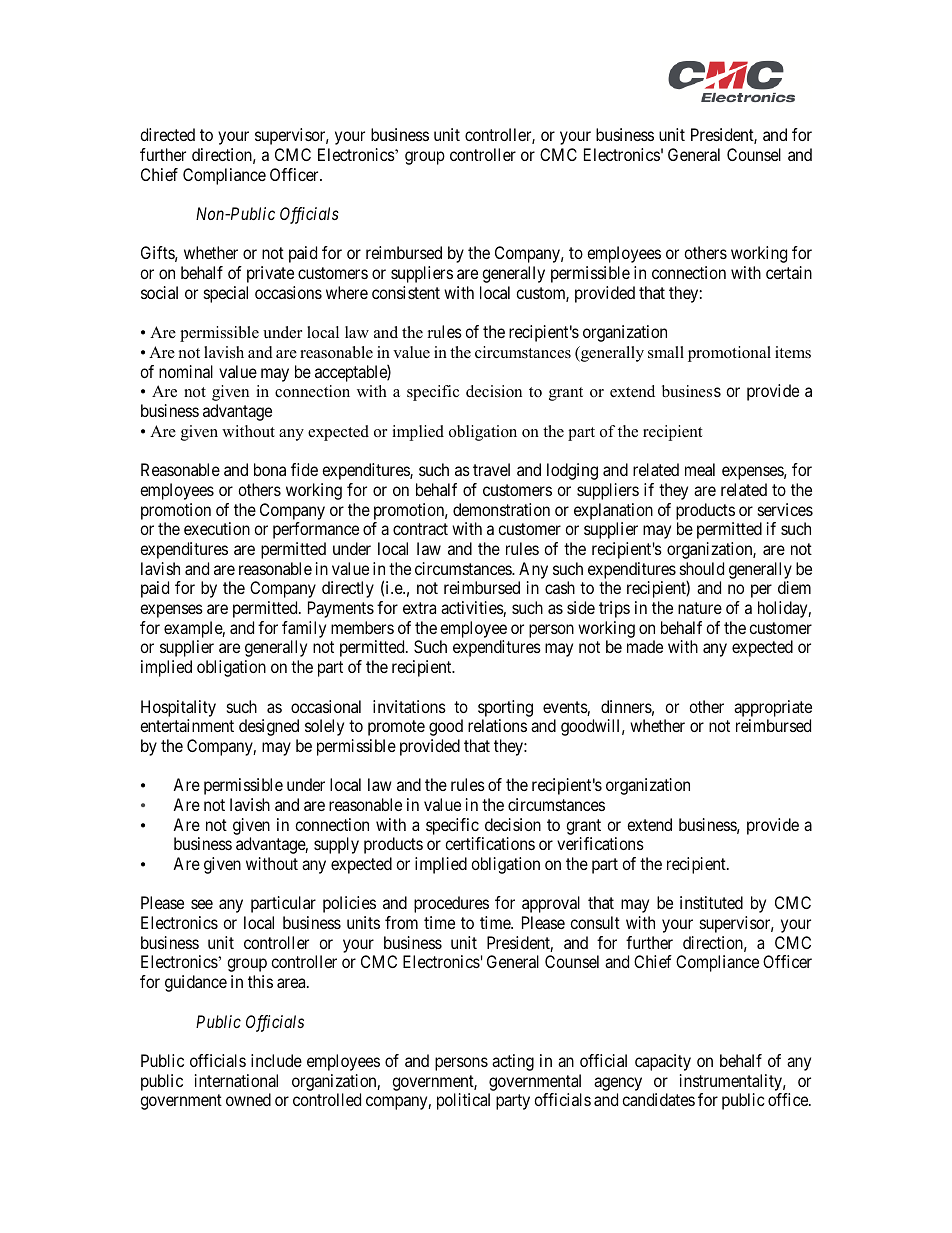  What do you see at coordinates (406, 292) in the page?
I see `consistent` at bounding box center [406, 292].
